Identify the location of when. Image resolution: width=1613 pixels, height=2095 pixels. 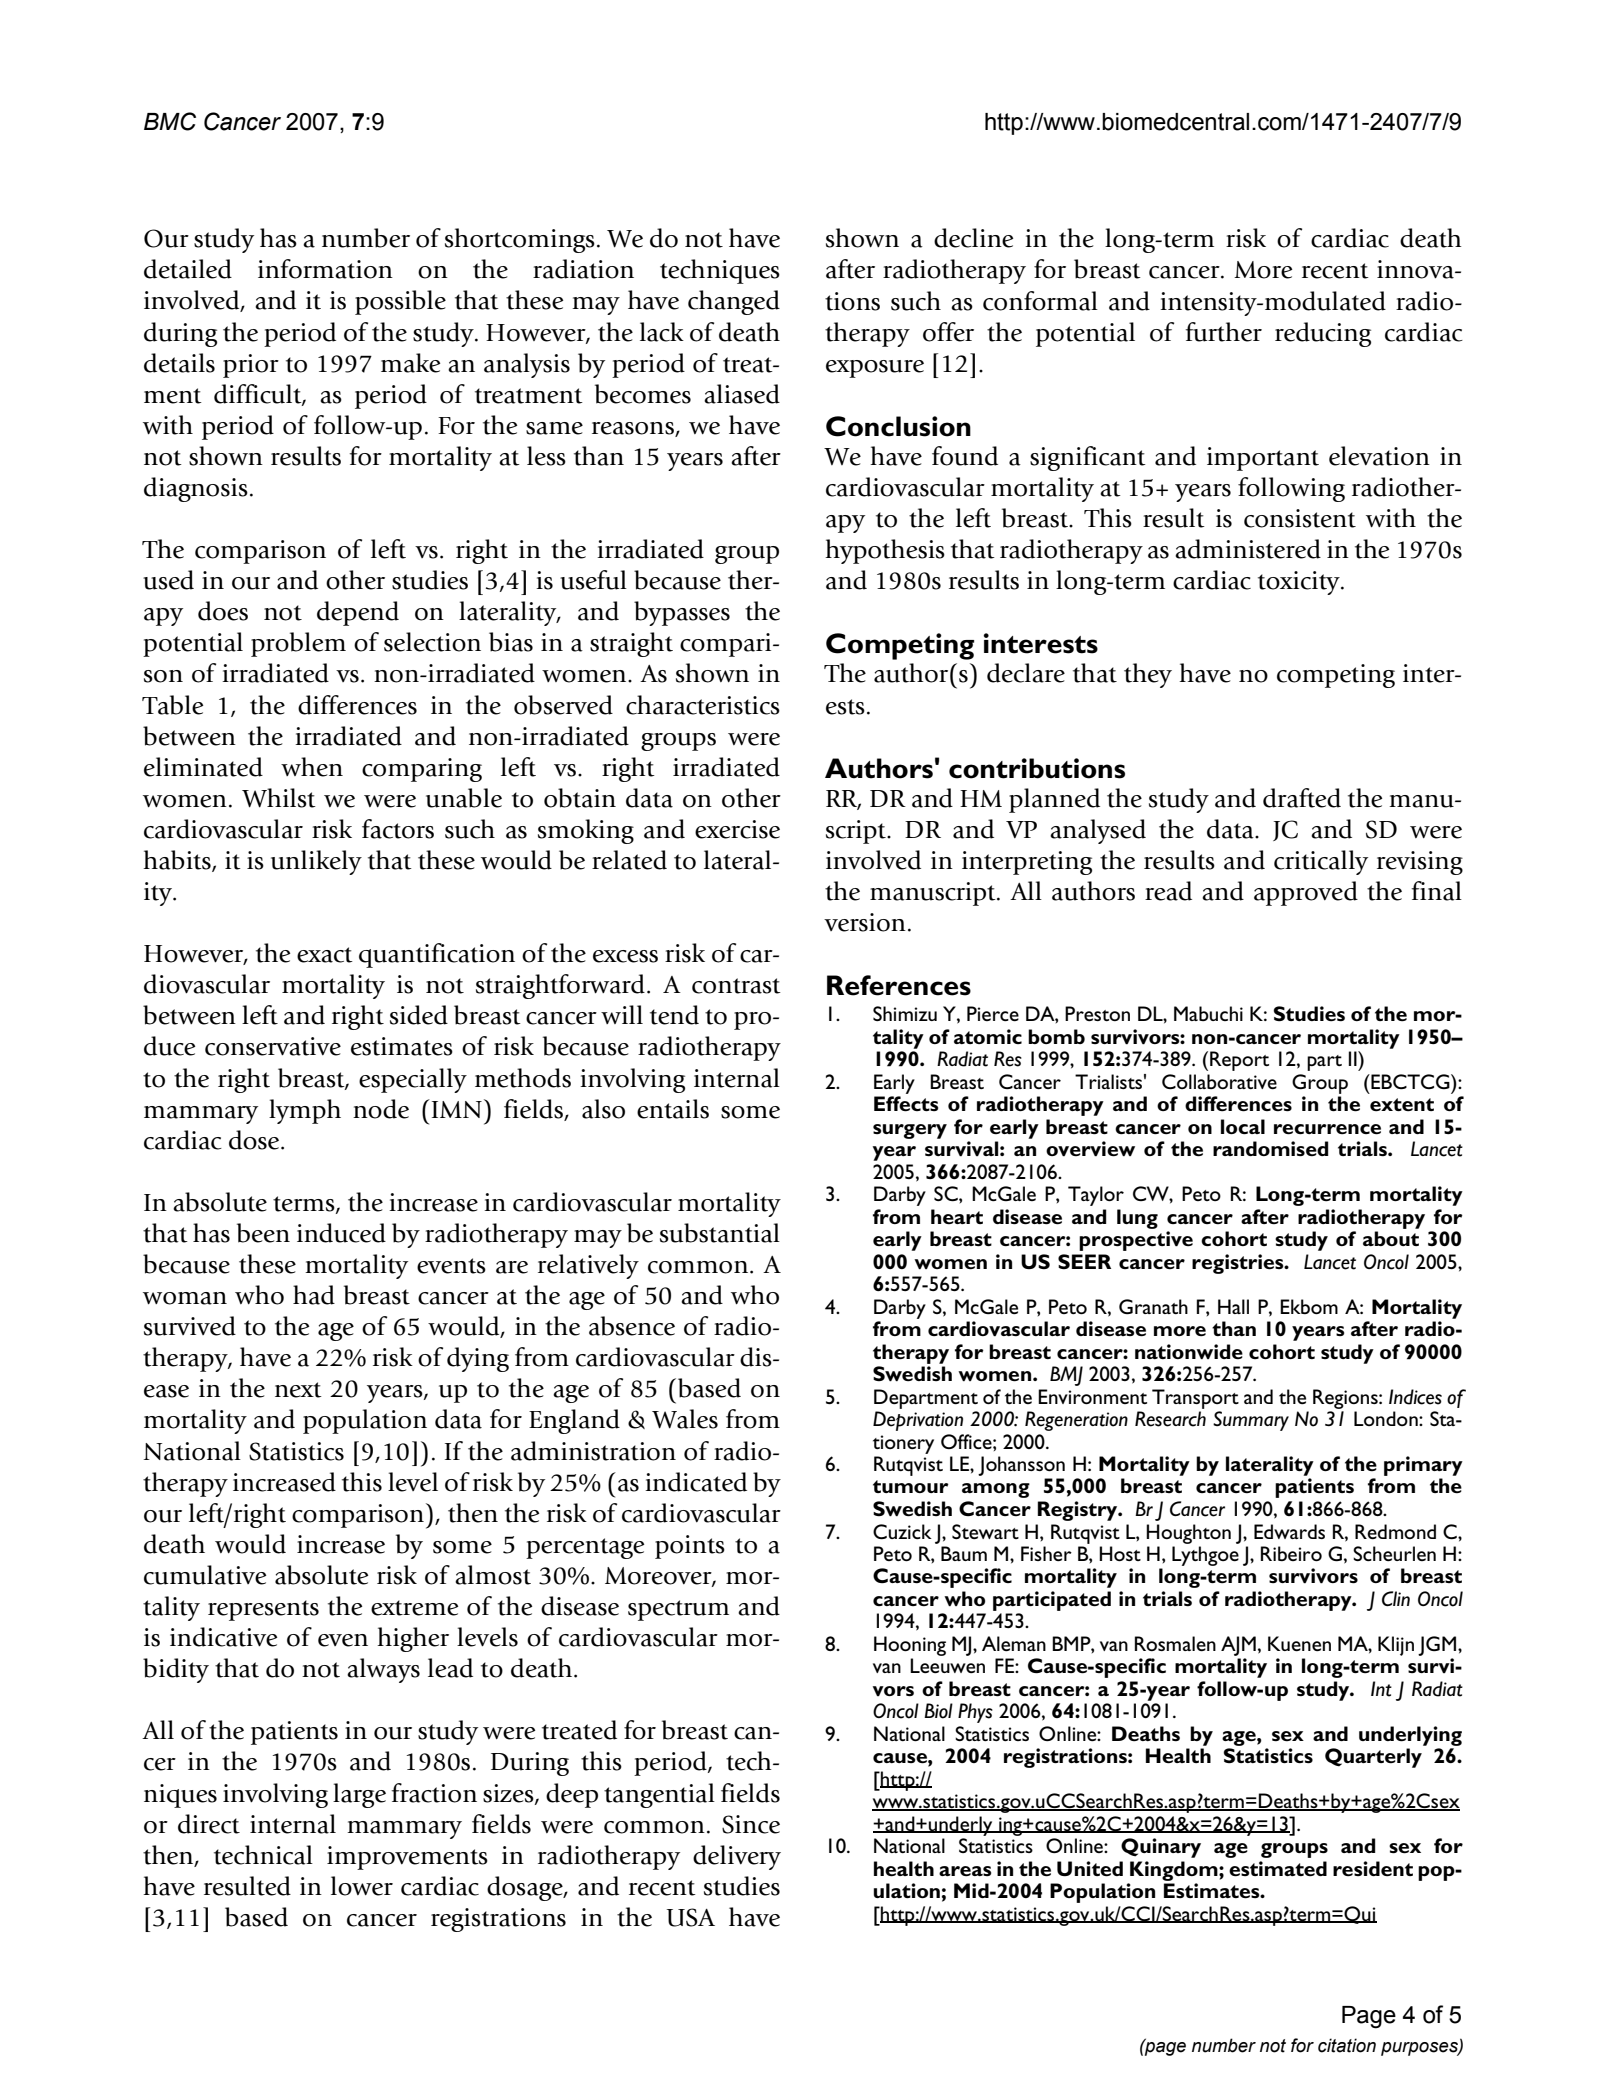
(312, 767).
